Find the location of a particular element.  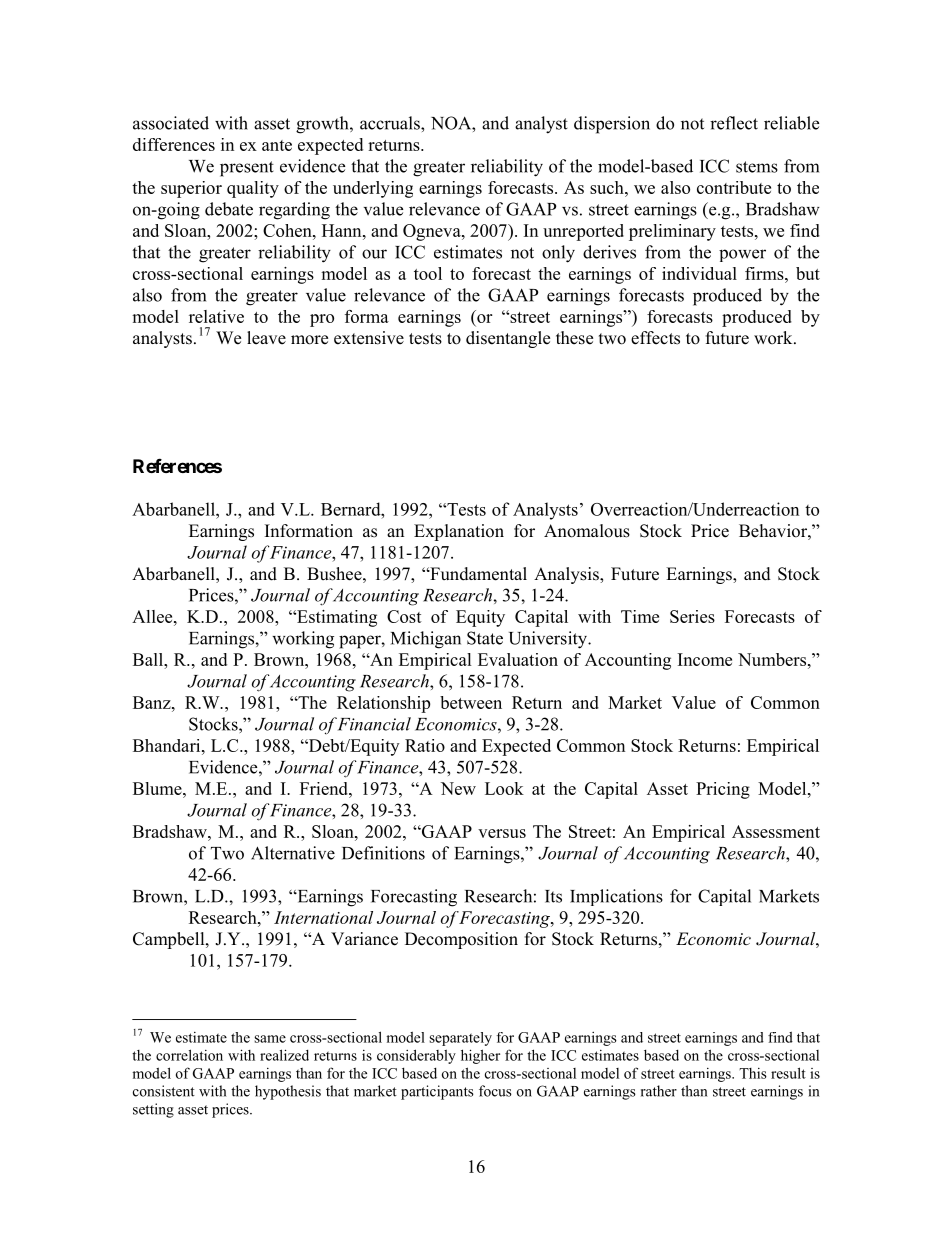

accruals is located at coordinates (391, 123).
